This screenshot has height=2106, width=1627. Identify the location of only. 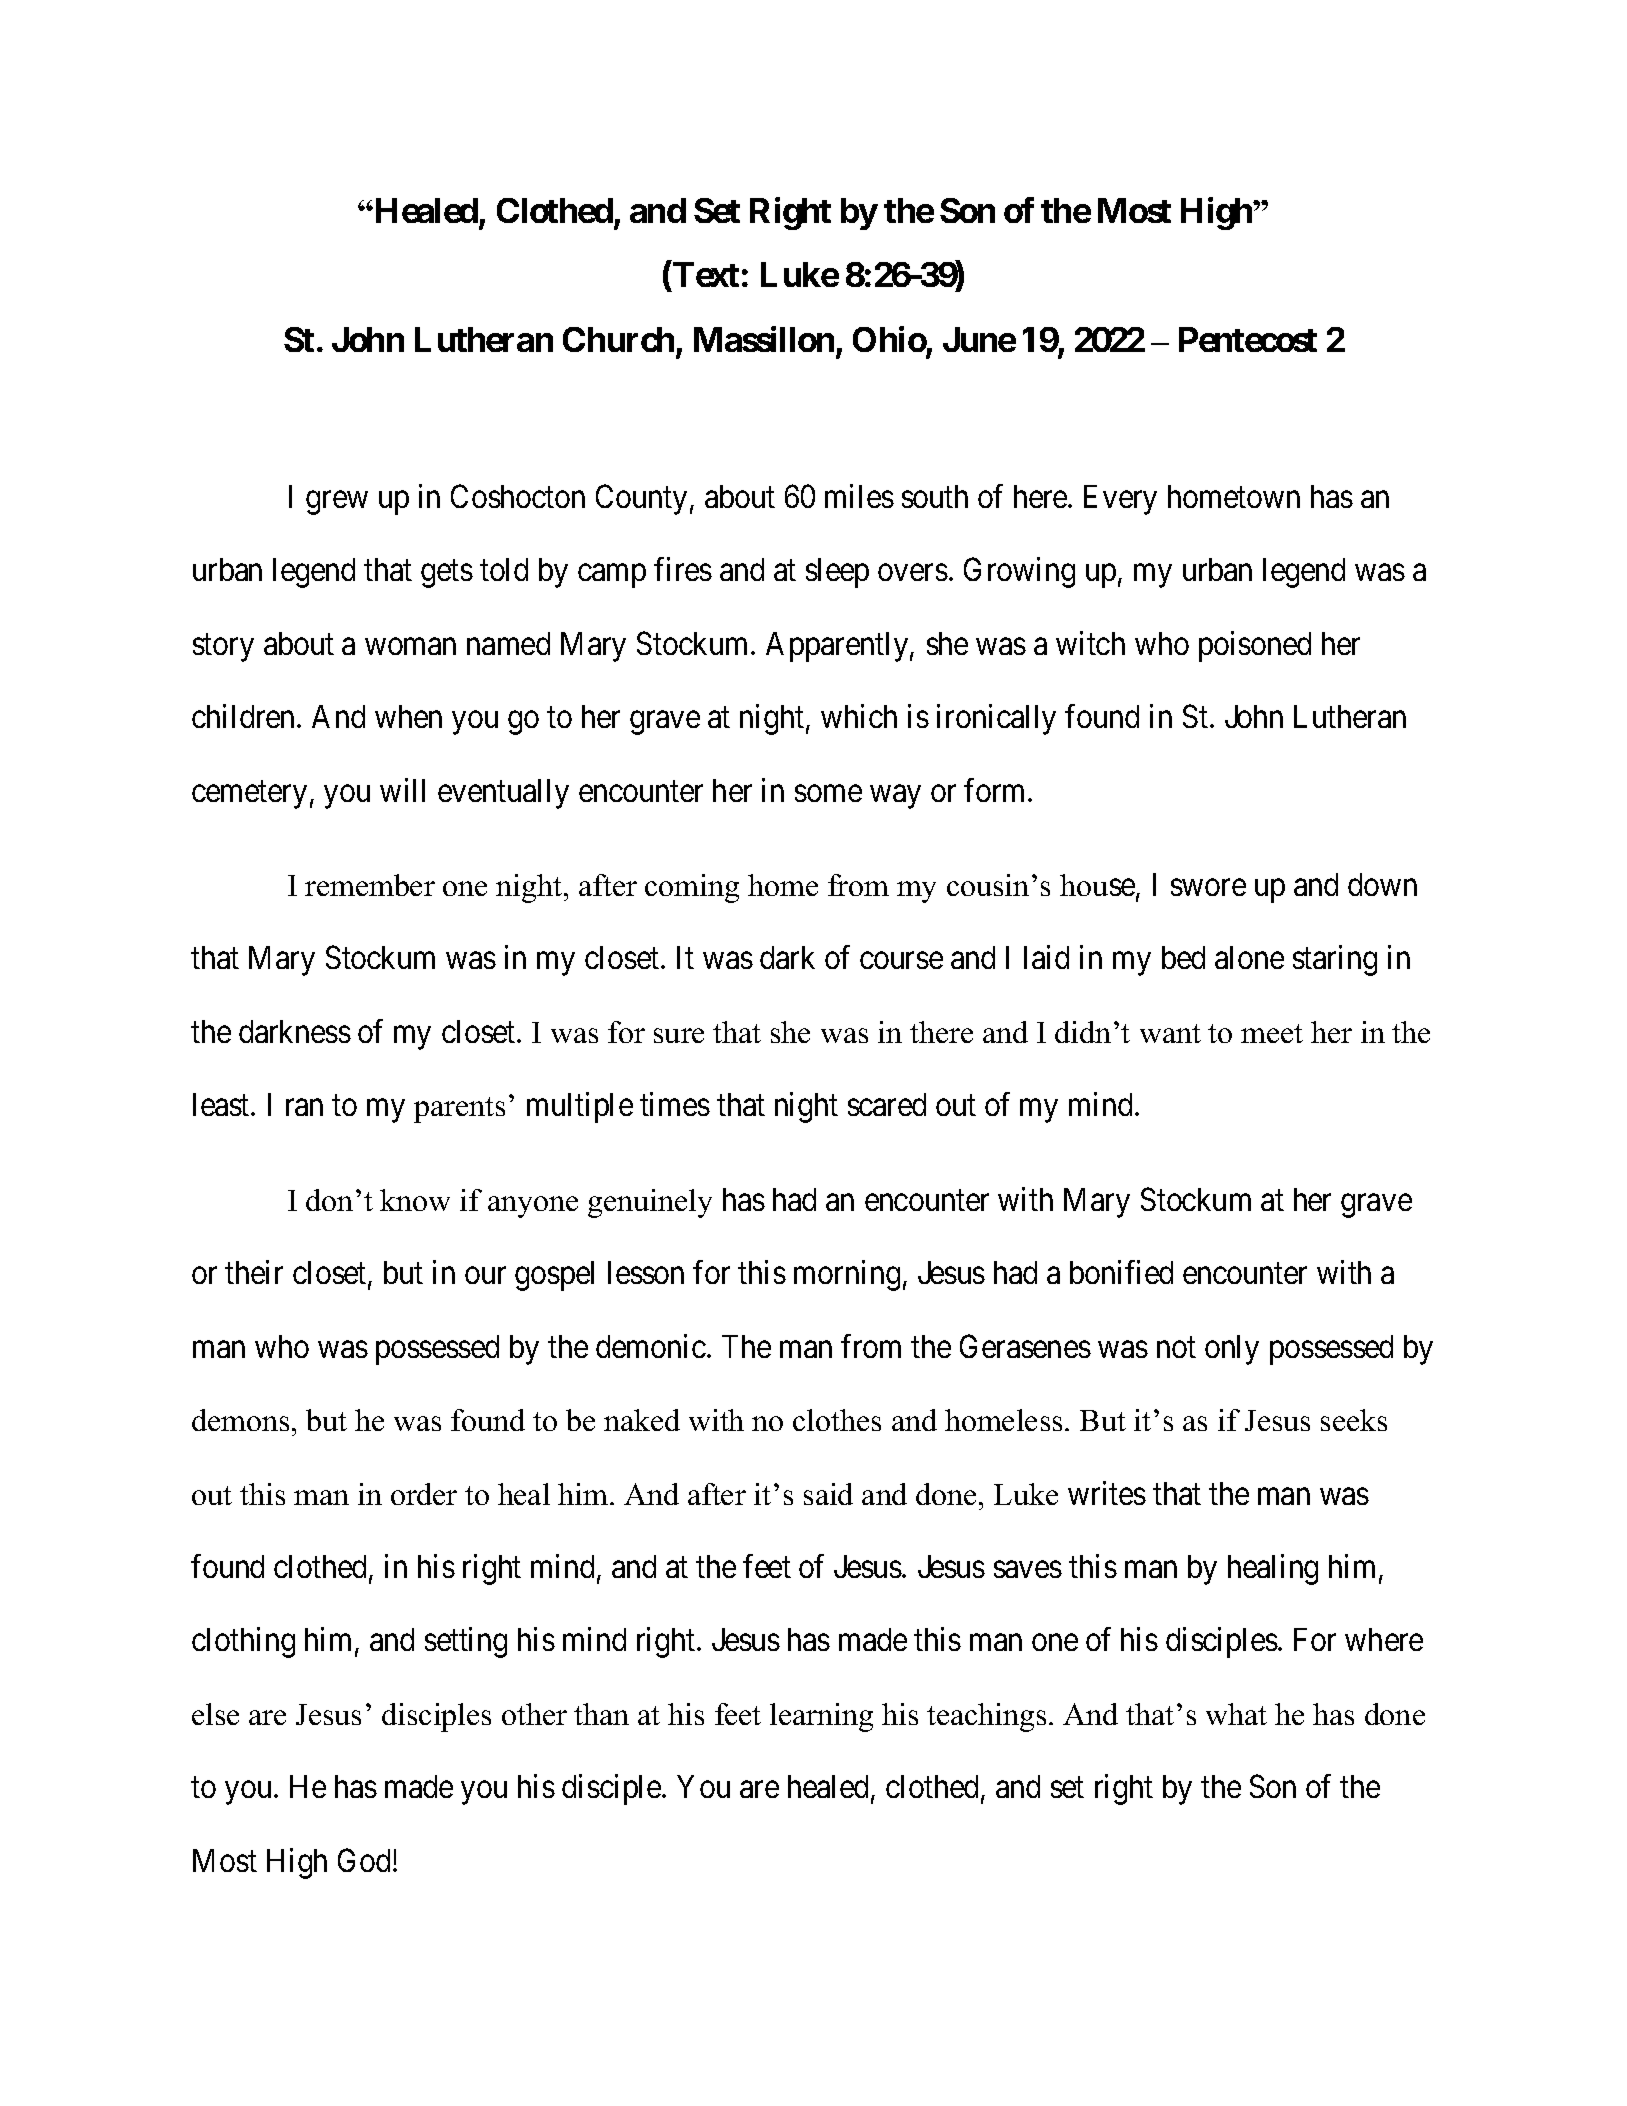
(1232, 1350).
